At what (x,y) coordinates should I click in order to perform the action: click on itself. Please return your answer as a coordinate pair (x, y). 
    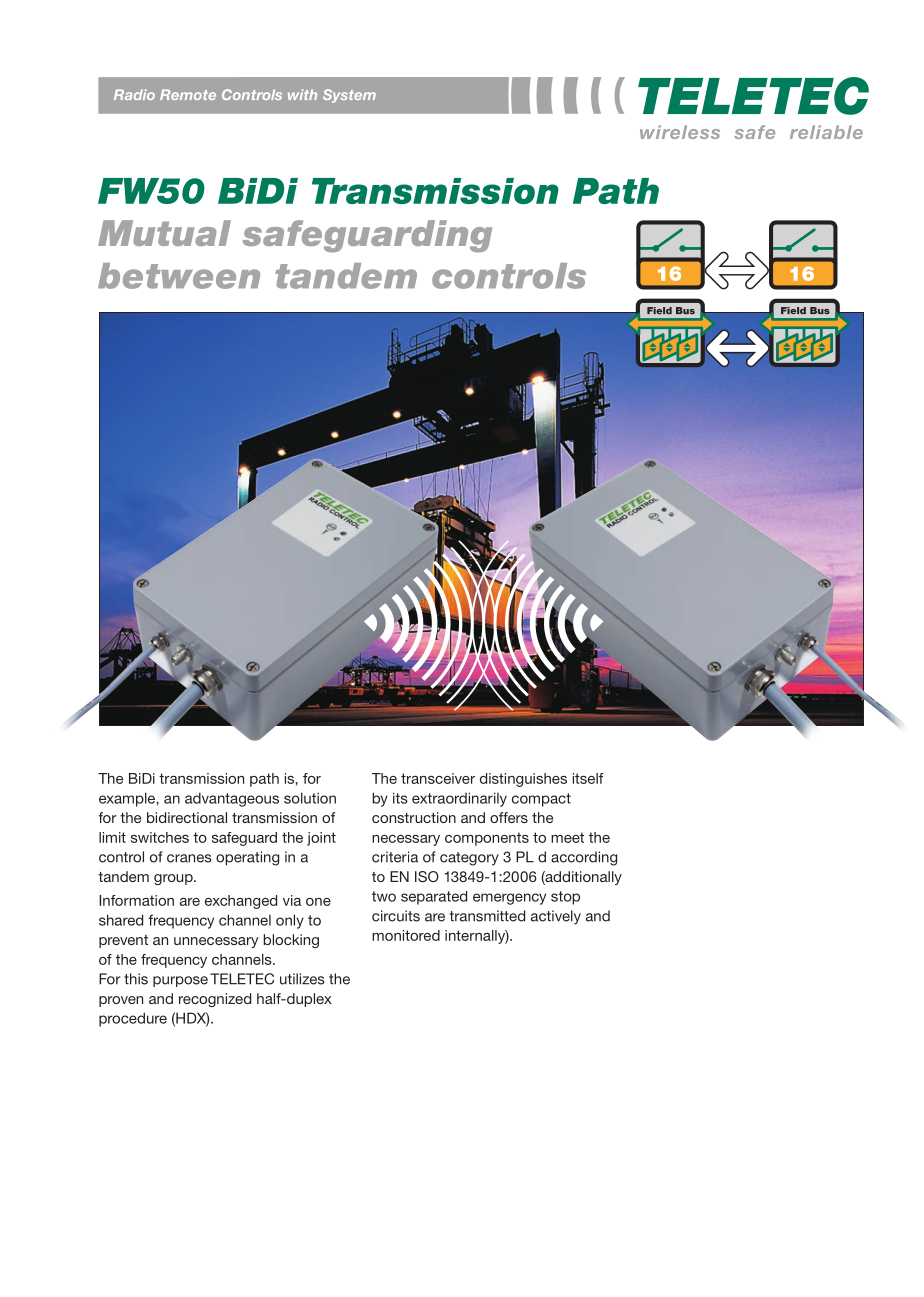
    Looking at the image, I should click on (588, 778).
